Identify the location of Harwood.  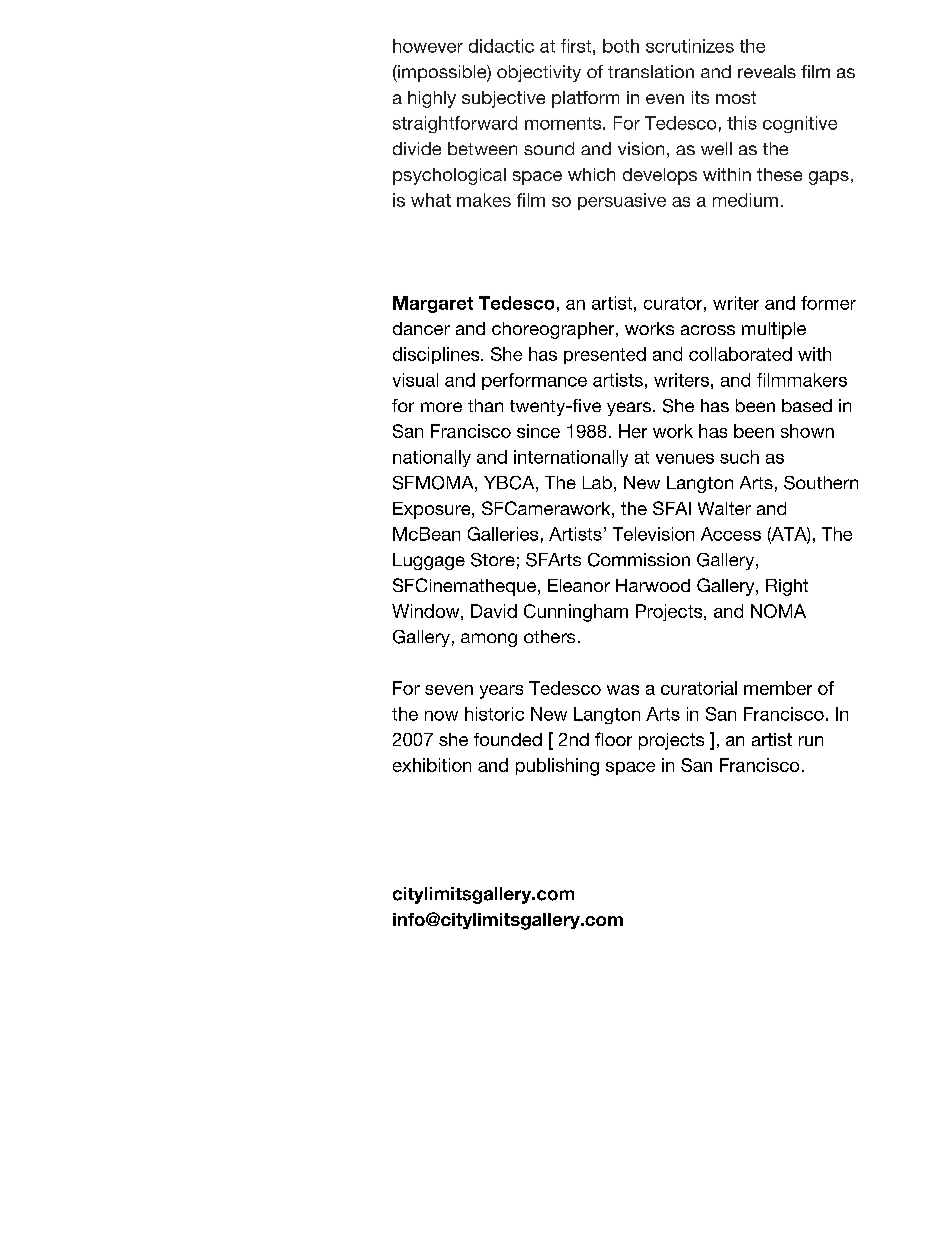
(653, 585).
